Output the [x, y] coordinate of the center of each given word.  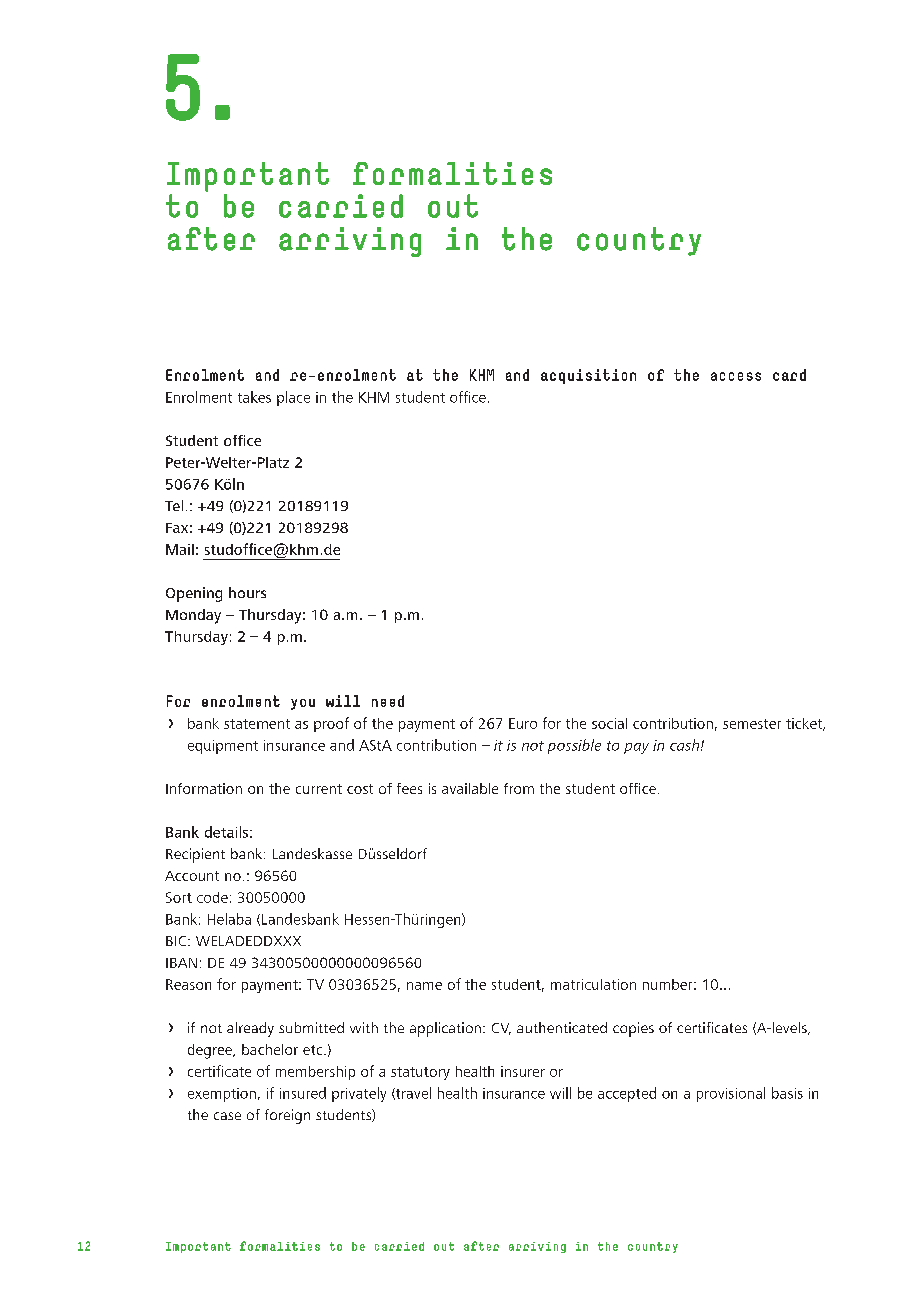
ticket [805, 724]
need [388, 701]
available [470, 788]
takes [254, 397]
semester [752, 724]
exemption [222, 1095]
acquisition [588, 376]
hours [247, 592]
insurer [523, 1071]
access [736, 376]
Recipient [195, 855]
